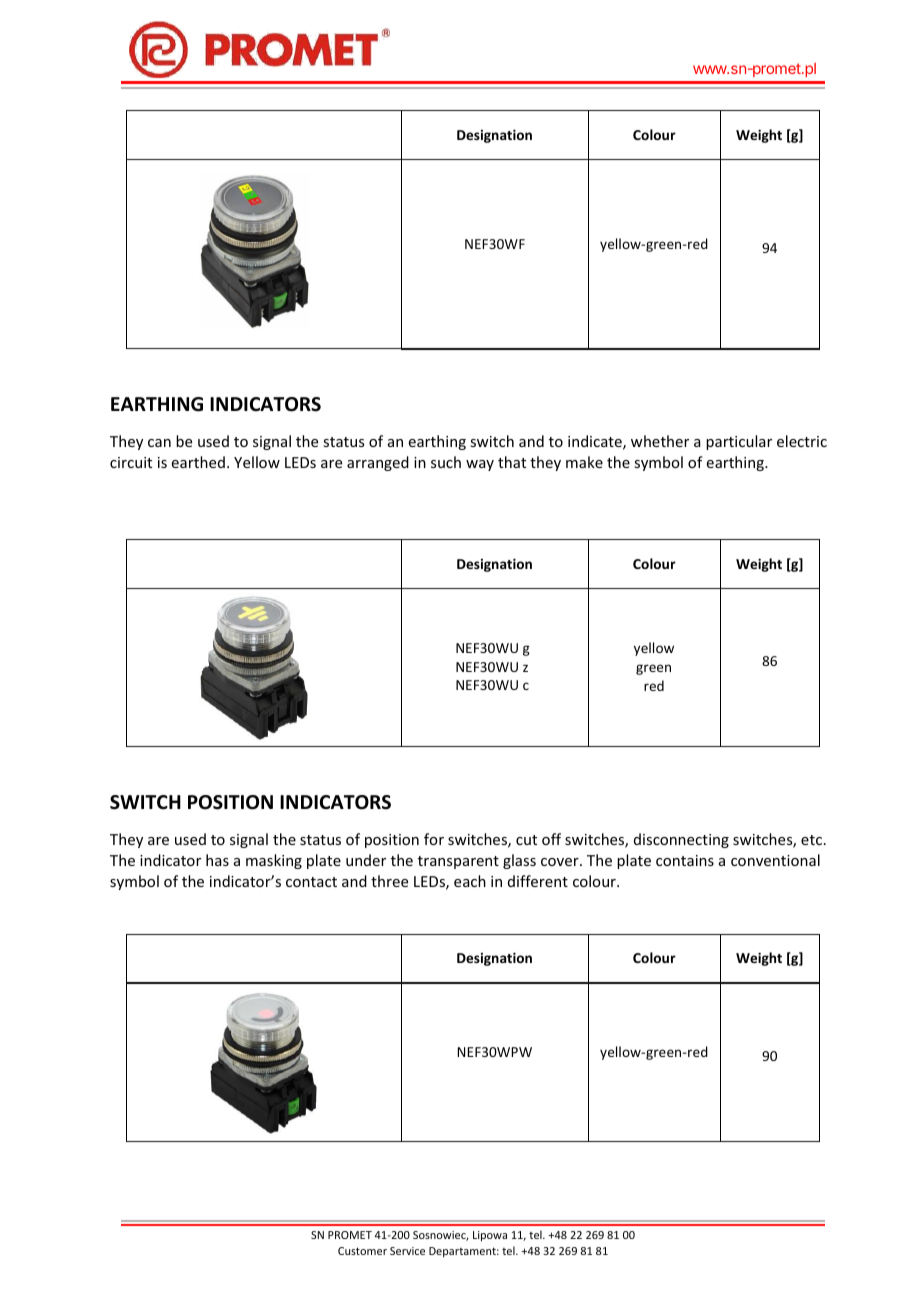 The width and height of the screenshot is (924, 1308). I want to click on earthed, so click(198, 462).
